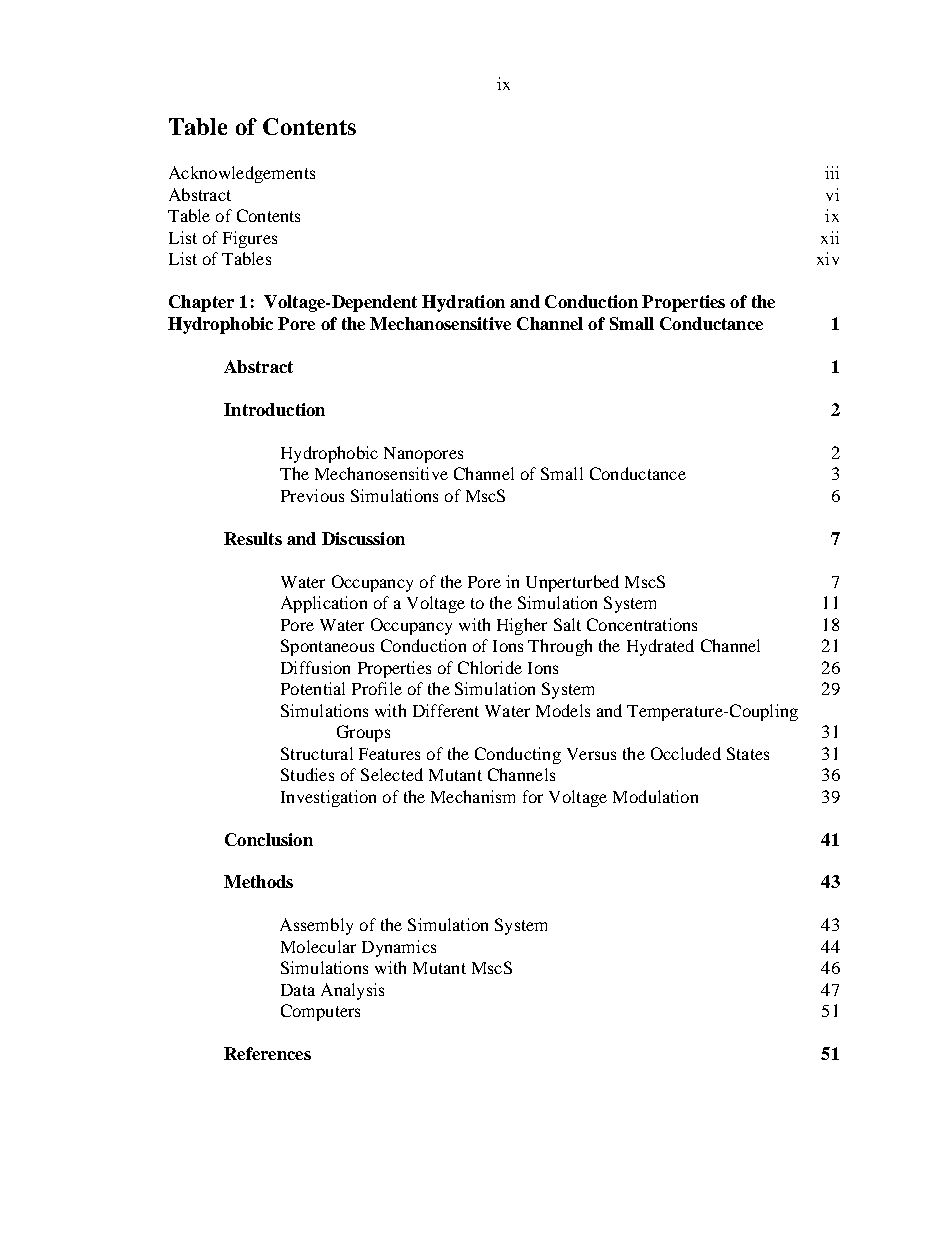 This screenshot has width=952, height=1233. Describe the element at coordinates (655, 796) in the screenshot. I see `Modulation` at that location.
